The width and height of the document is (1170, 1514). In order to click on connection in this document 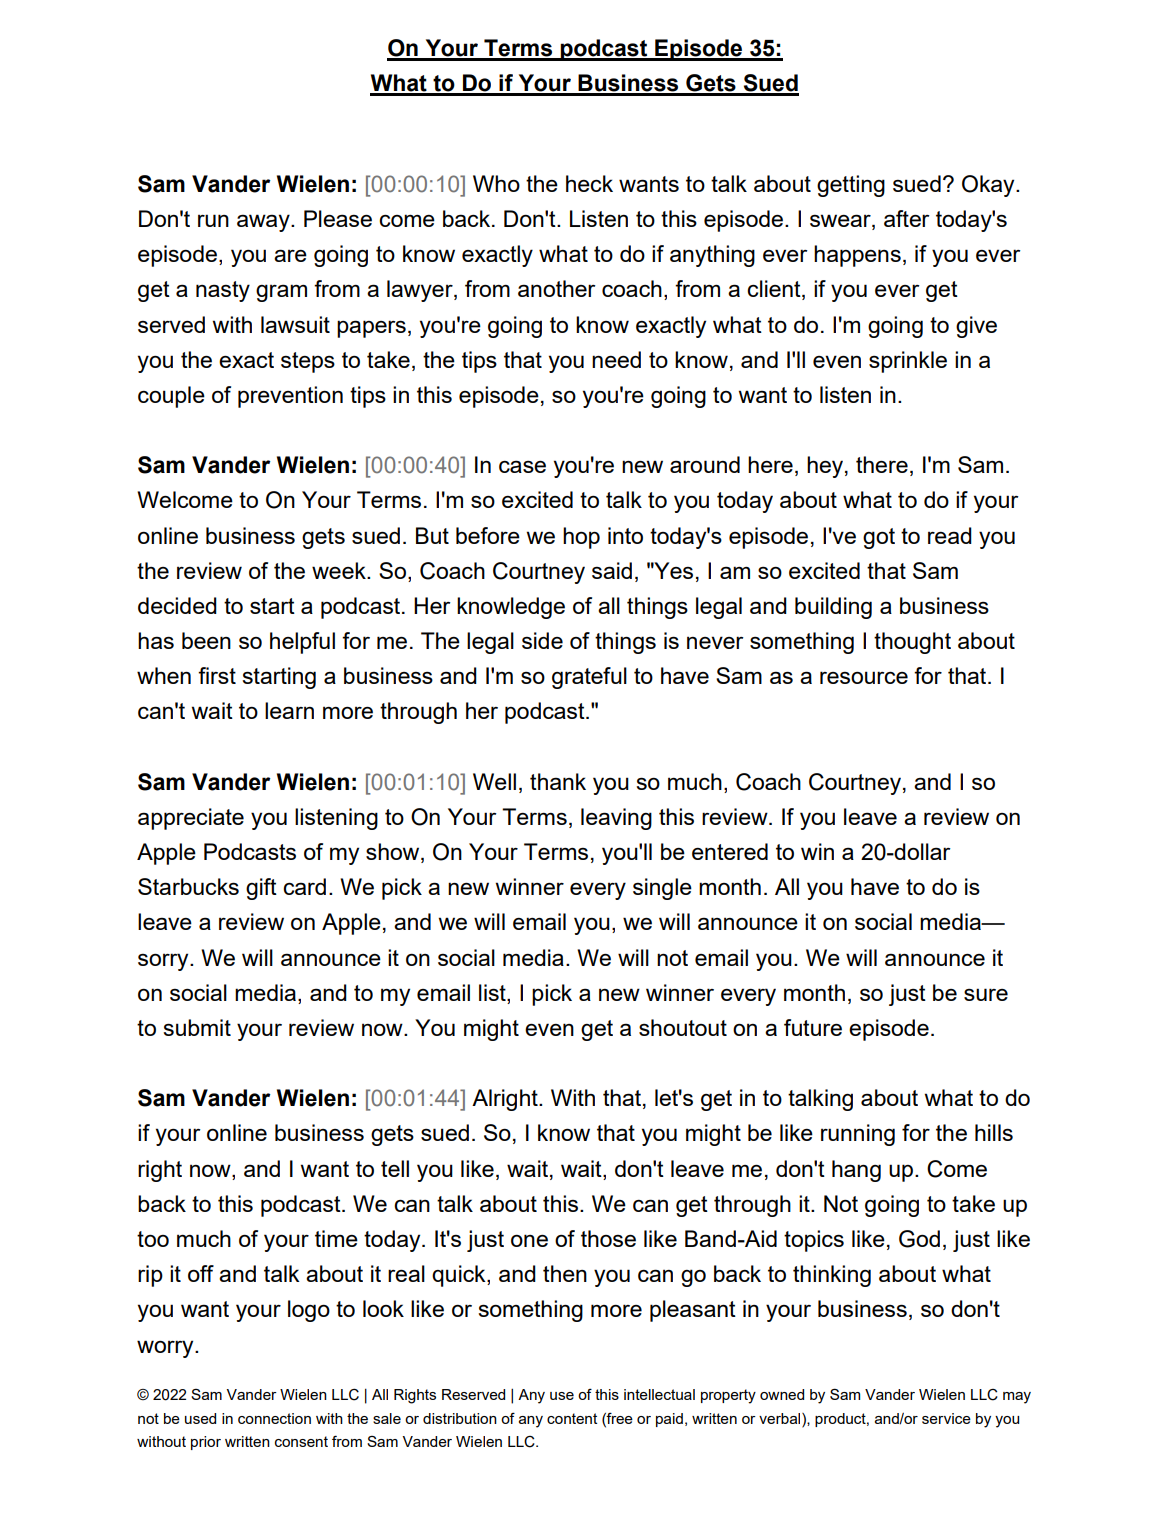, I will do `click(274, 1418)`.
